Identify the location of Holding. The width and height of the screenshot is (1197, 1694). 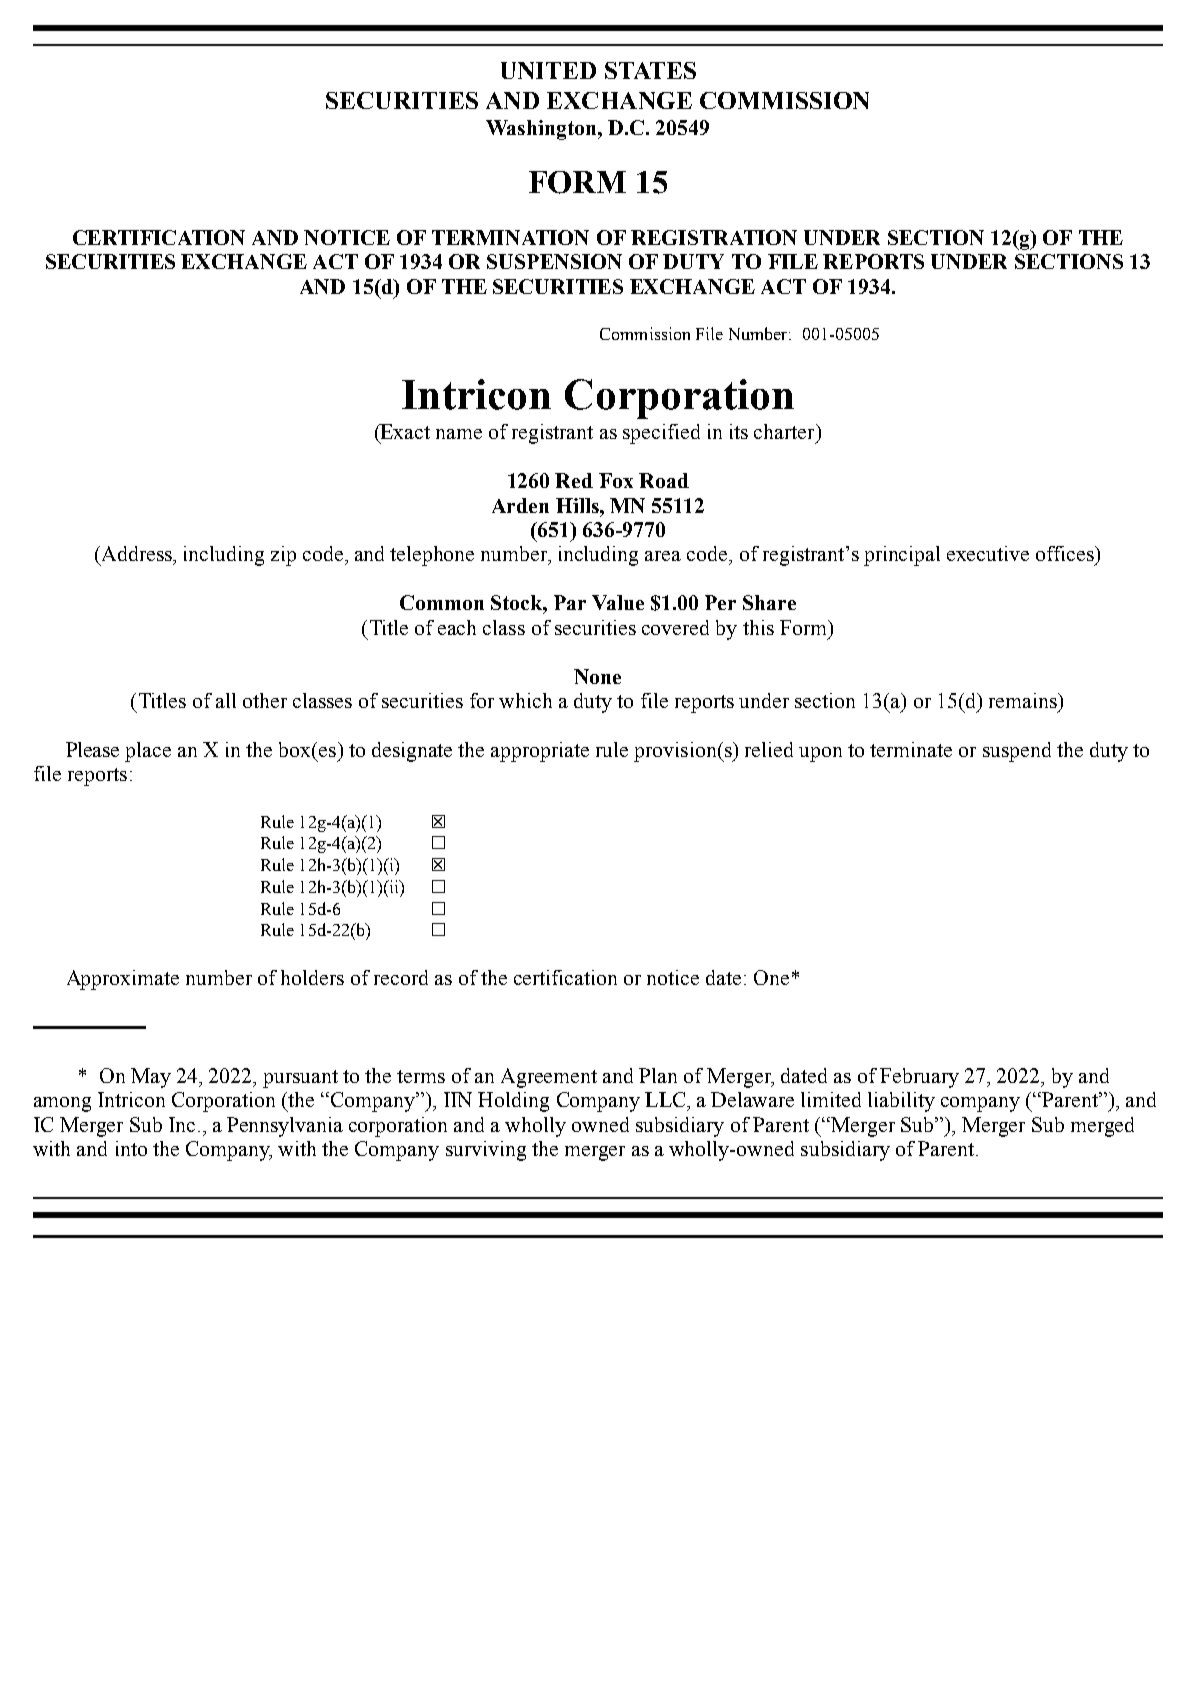
(513, 1102).
